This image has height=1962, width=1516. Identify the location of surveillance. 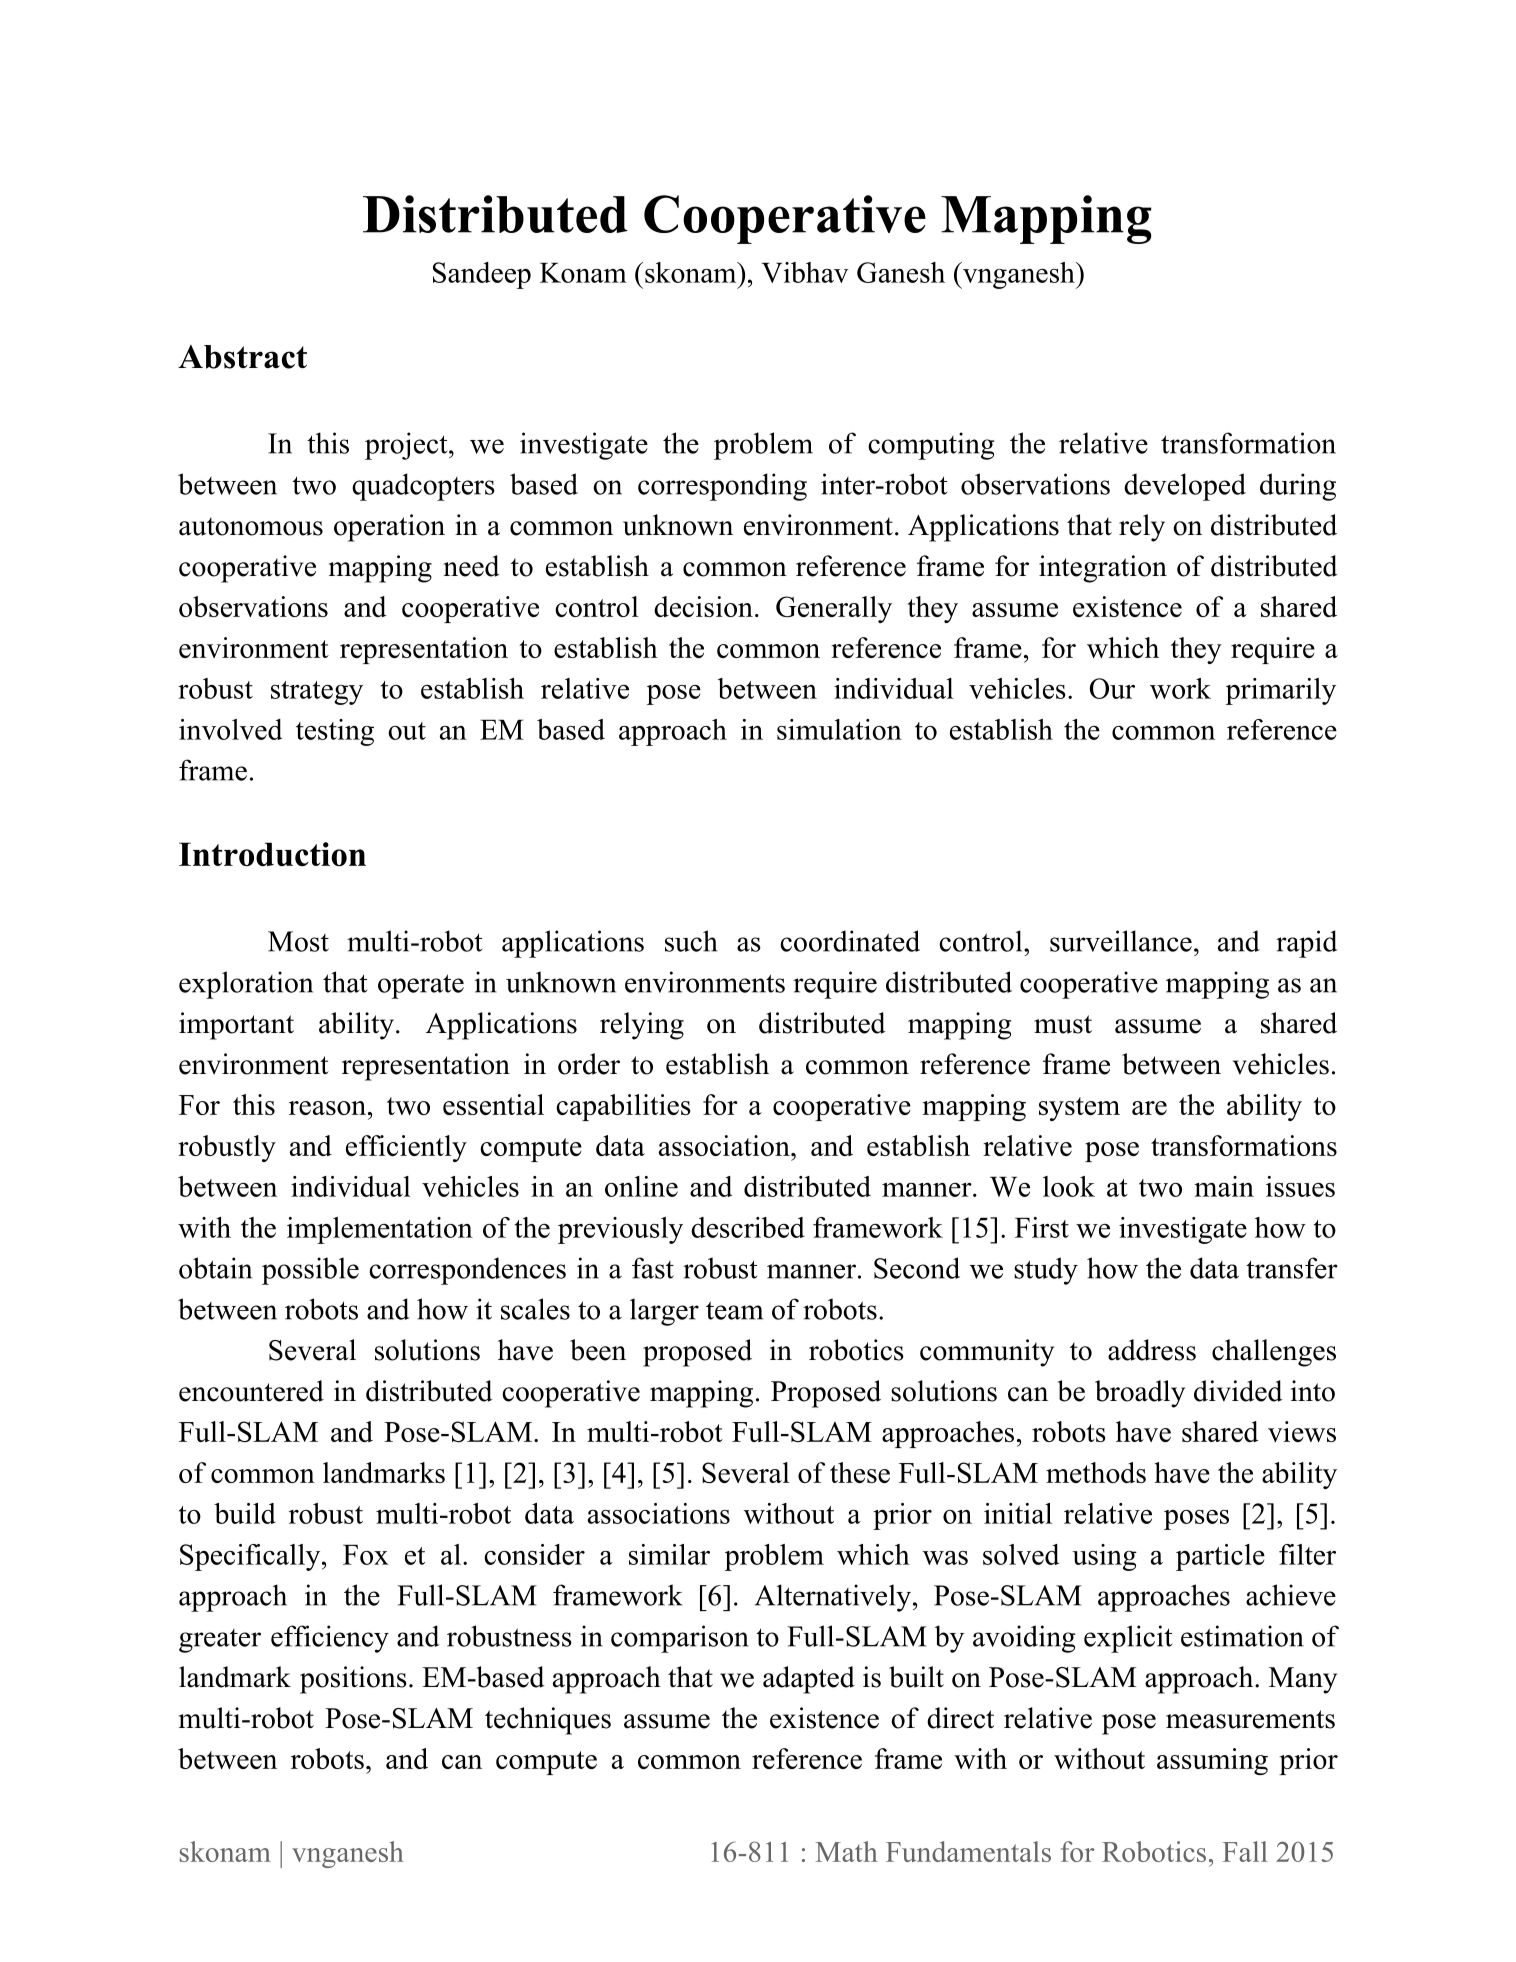
(1121, 941).
